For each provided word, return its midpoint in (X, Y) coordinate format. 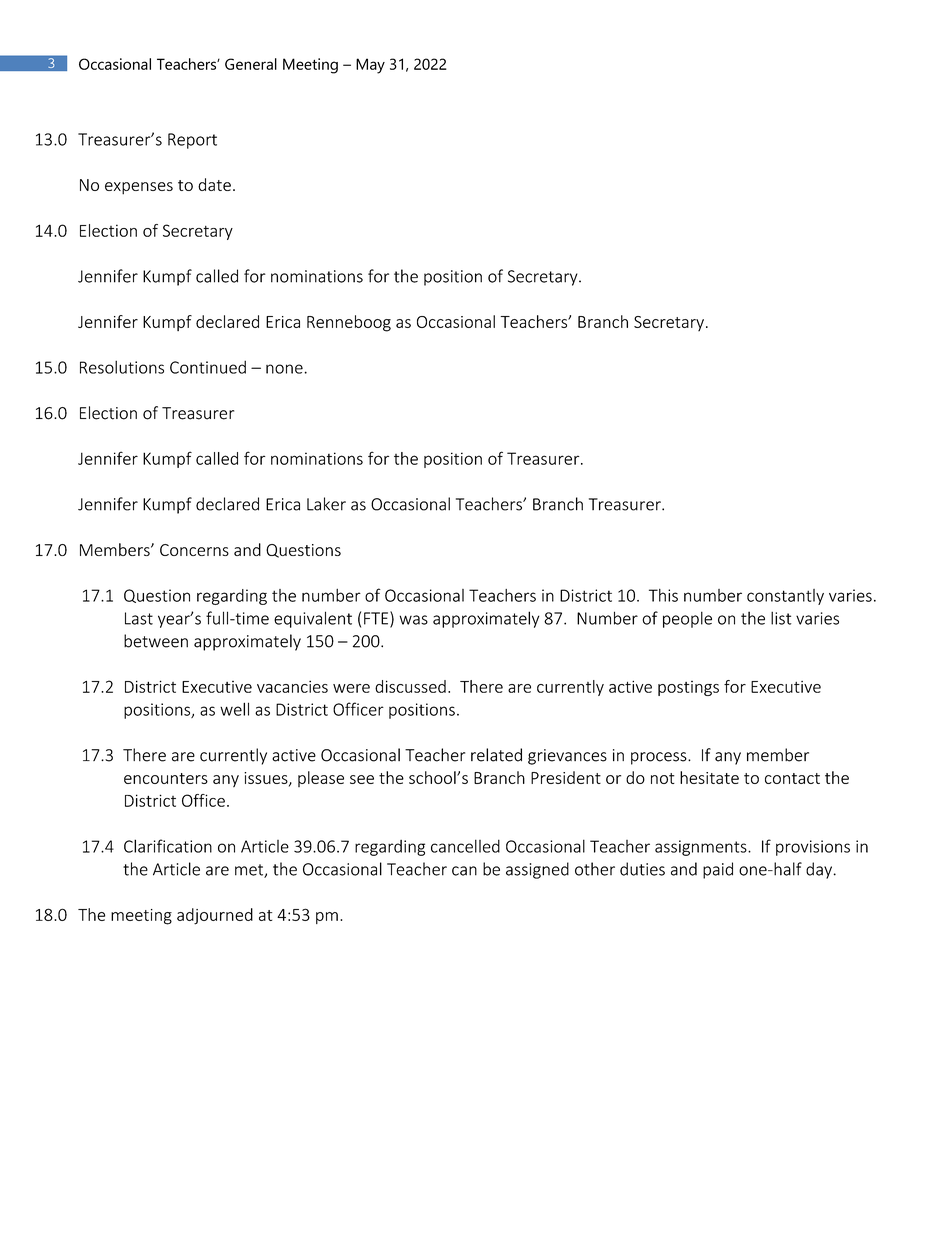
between (156, 641)
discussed (410, 686)
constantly (785, 597)
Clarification (168, 846)
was (413, 620)
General (251, 64)
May (370, 66)
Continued (208, 367)
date (214, 184)
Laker (326, 504)
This (663, 595)
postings (688, 688)
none (284, 369)
